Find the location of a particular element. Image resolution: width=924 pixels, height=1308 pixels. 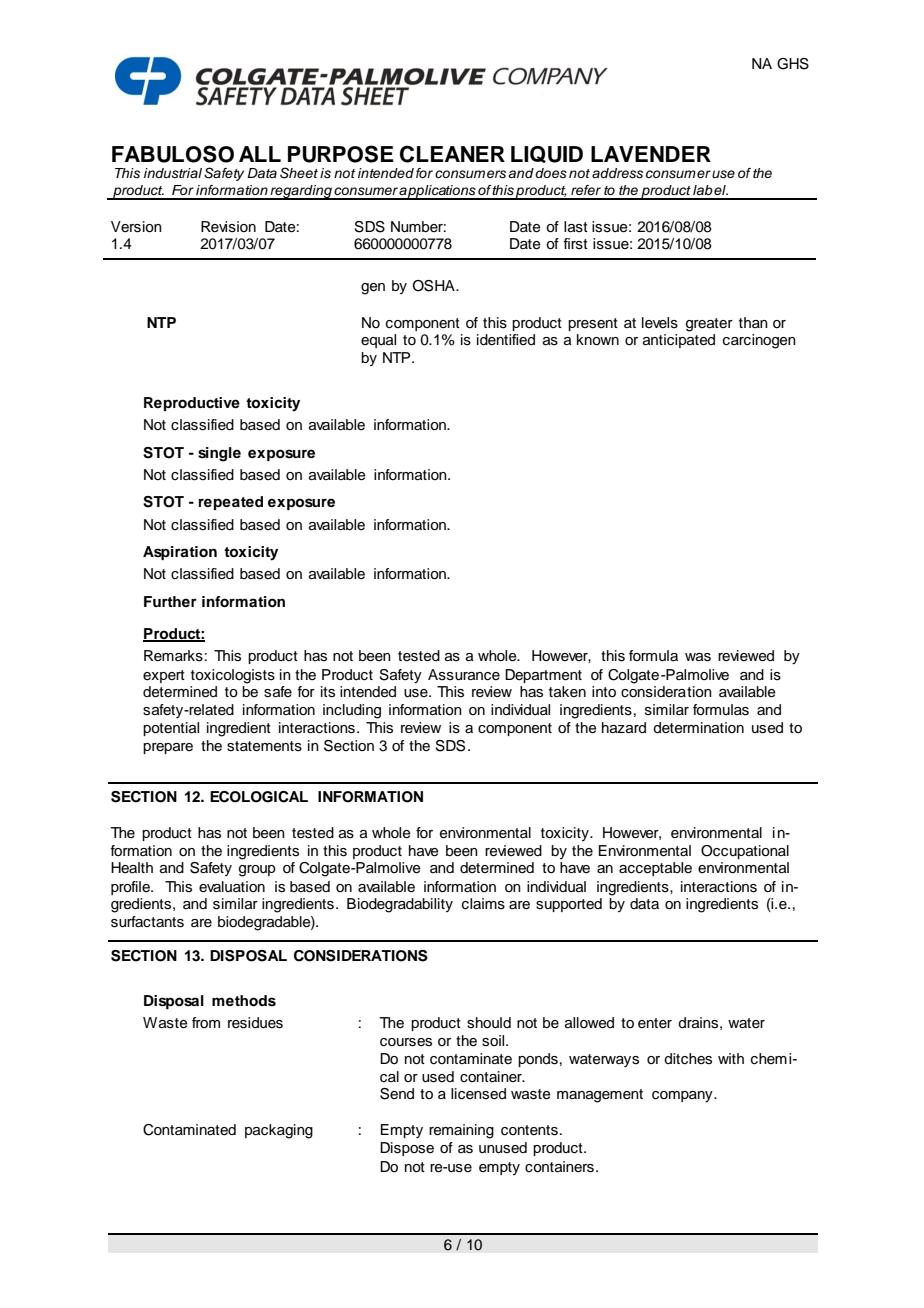

single is located at coordinates (219, 454).
